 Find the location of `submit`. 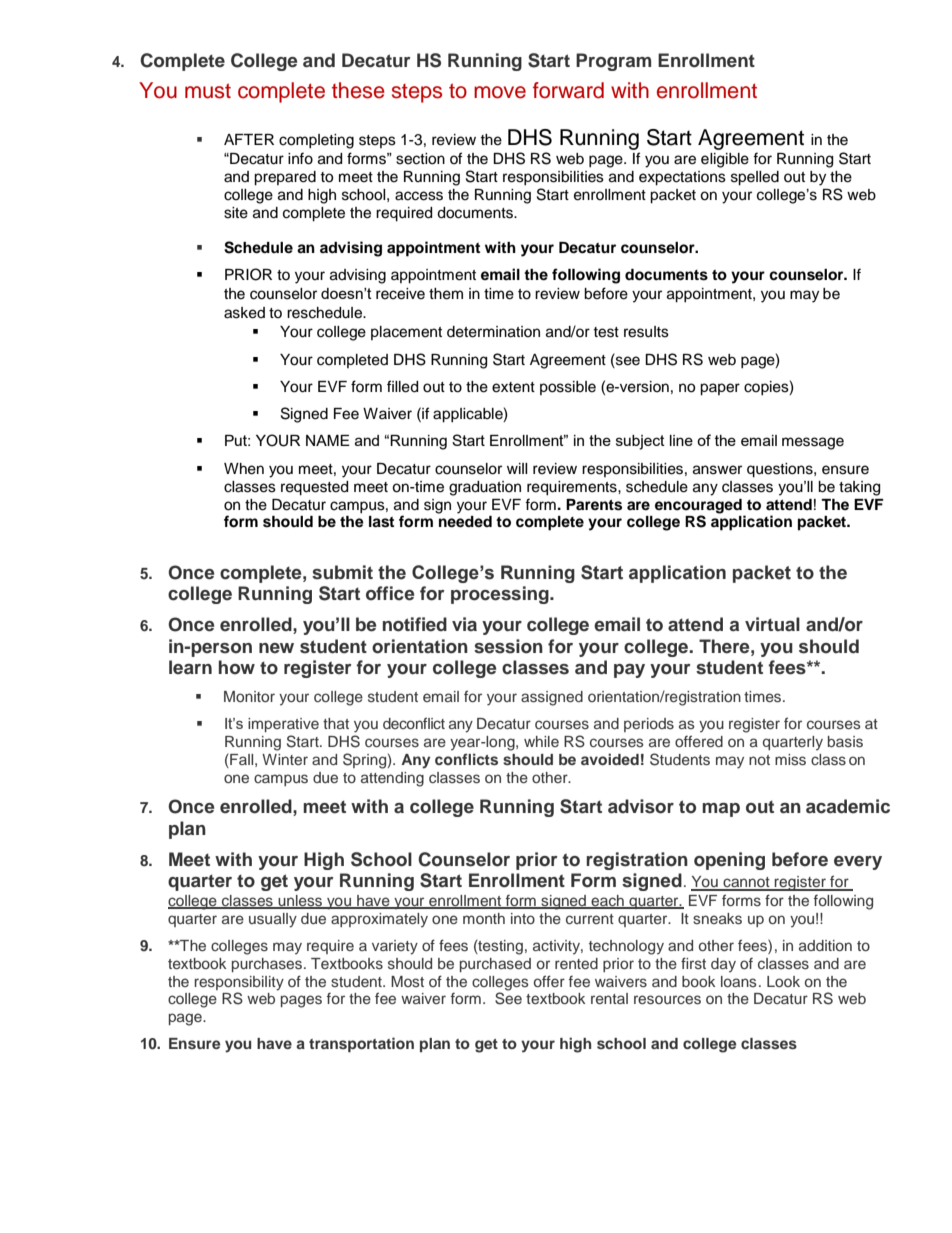

submit is located at coordinates (342, 572).
